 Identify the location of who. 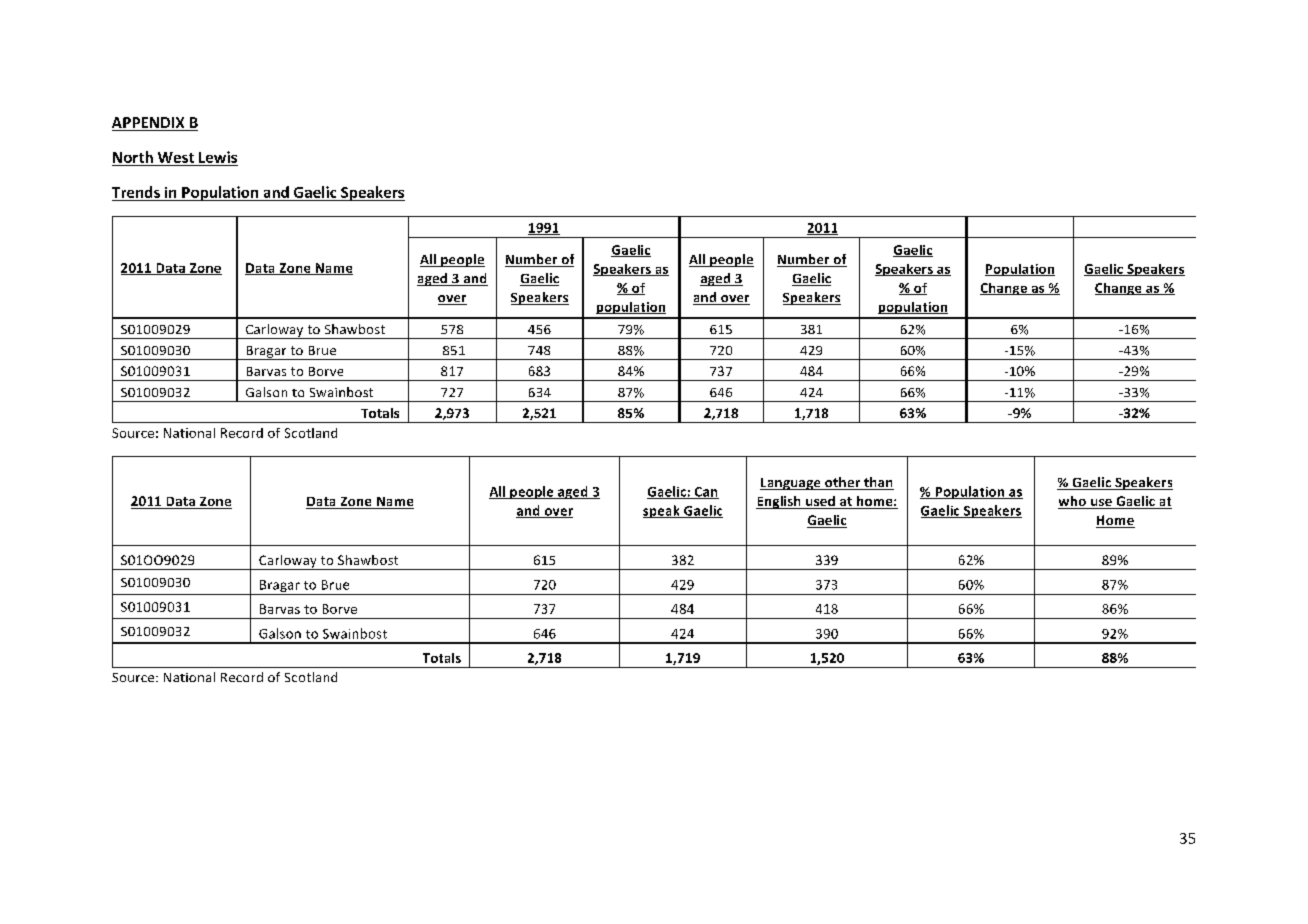
(1073, 502).
